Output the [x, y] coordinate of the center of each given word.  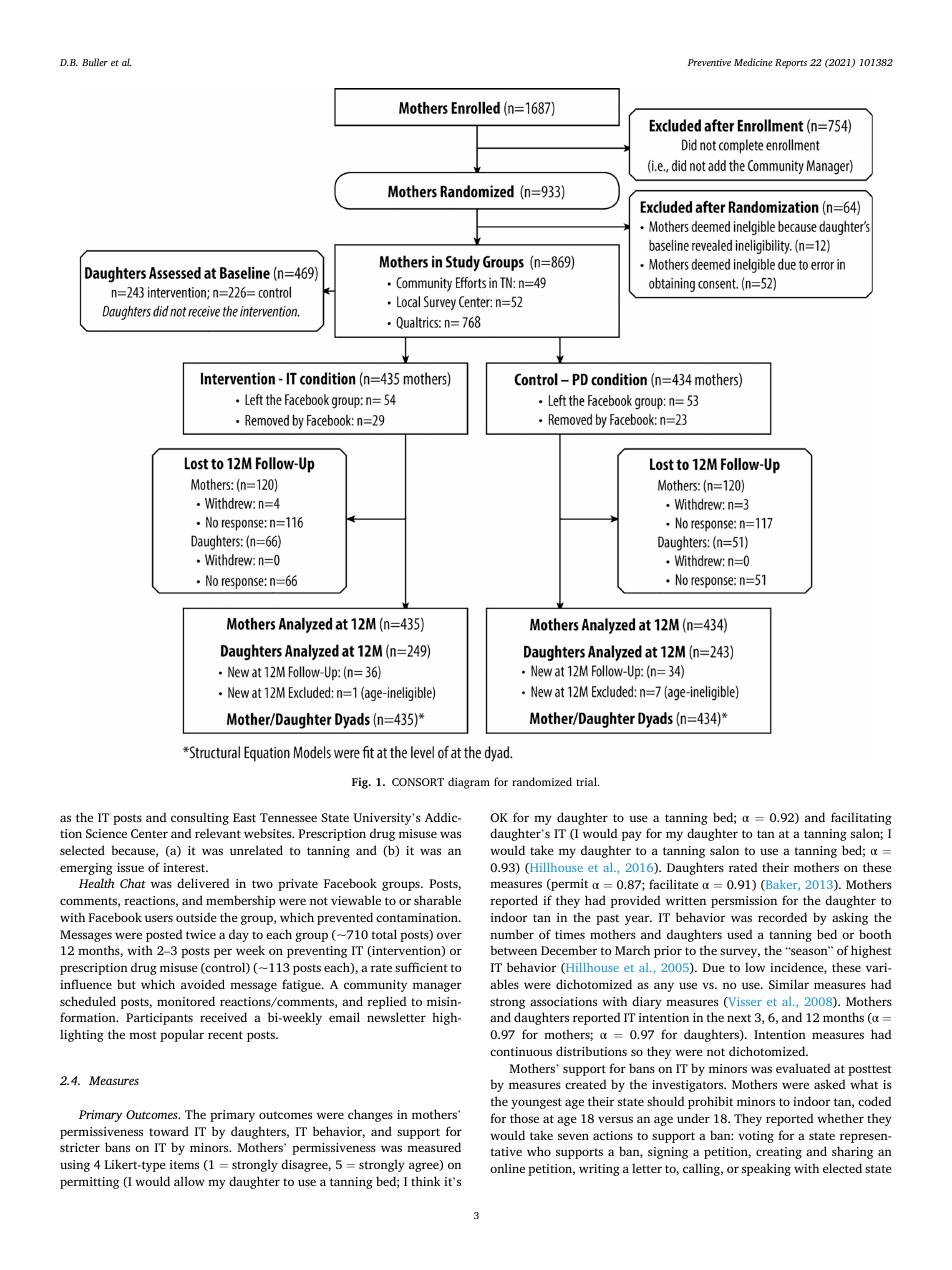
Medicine [753, 62]
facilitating [861, 818]
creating [779, 1153]
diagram [469, 783]
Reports [791, 64]
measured [434, 1147]
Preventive [709, 62]
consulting [200, 818]
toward [169, 1131]
